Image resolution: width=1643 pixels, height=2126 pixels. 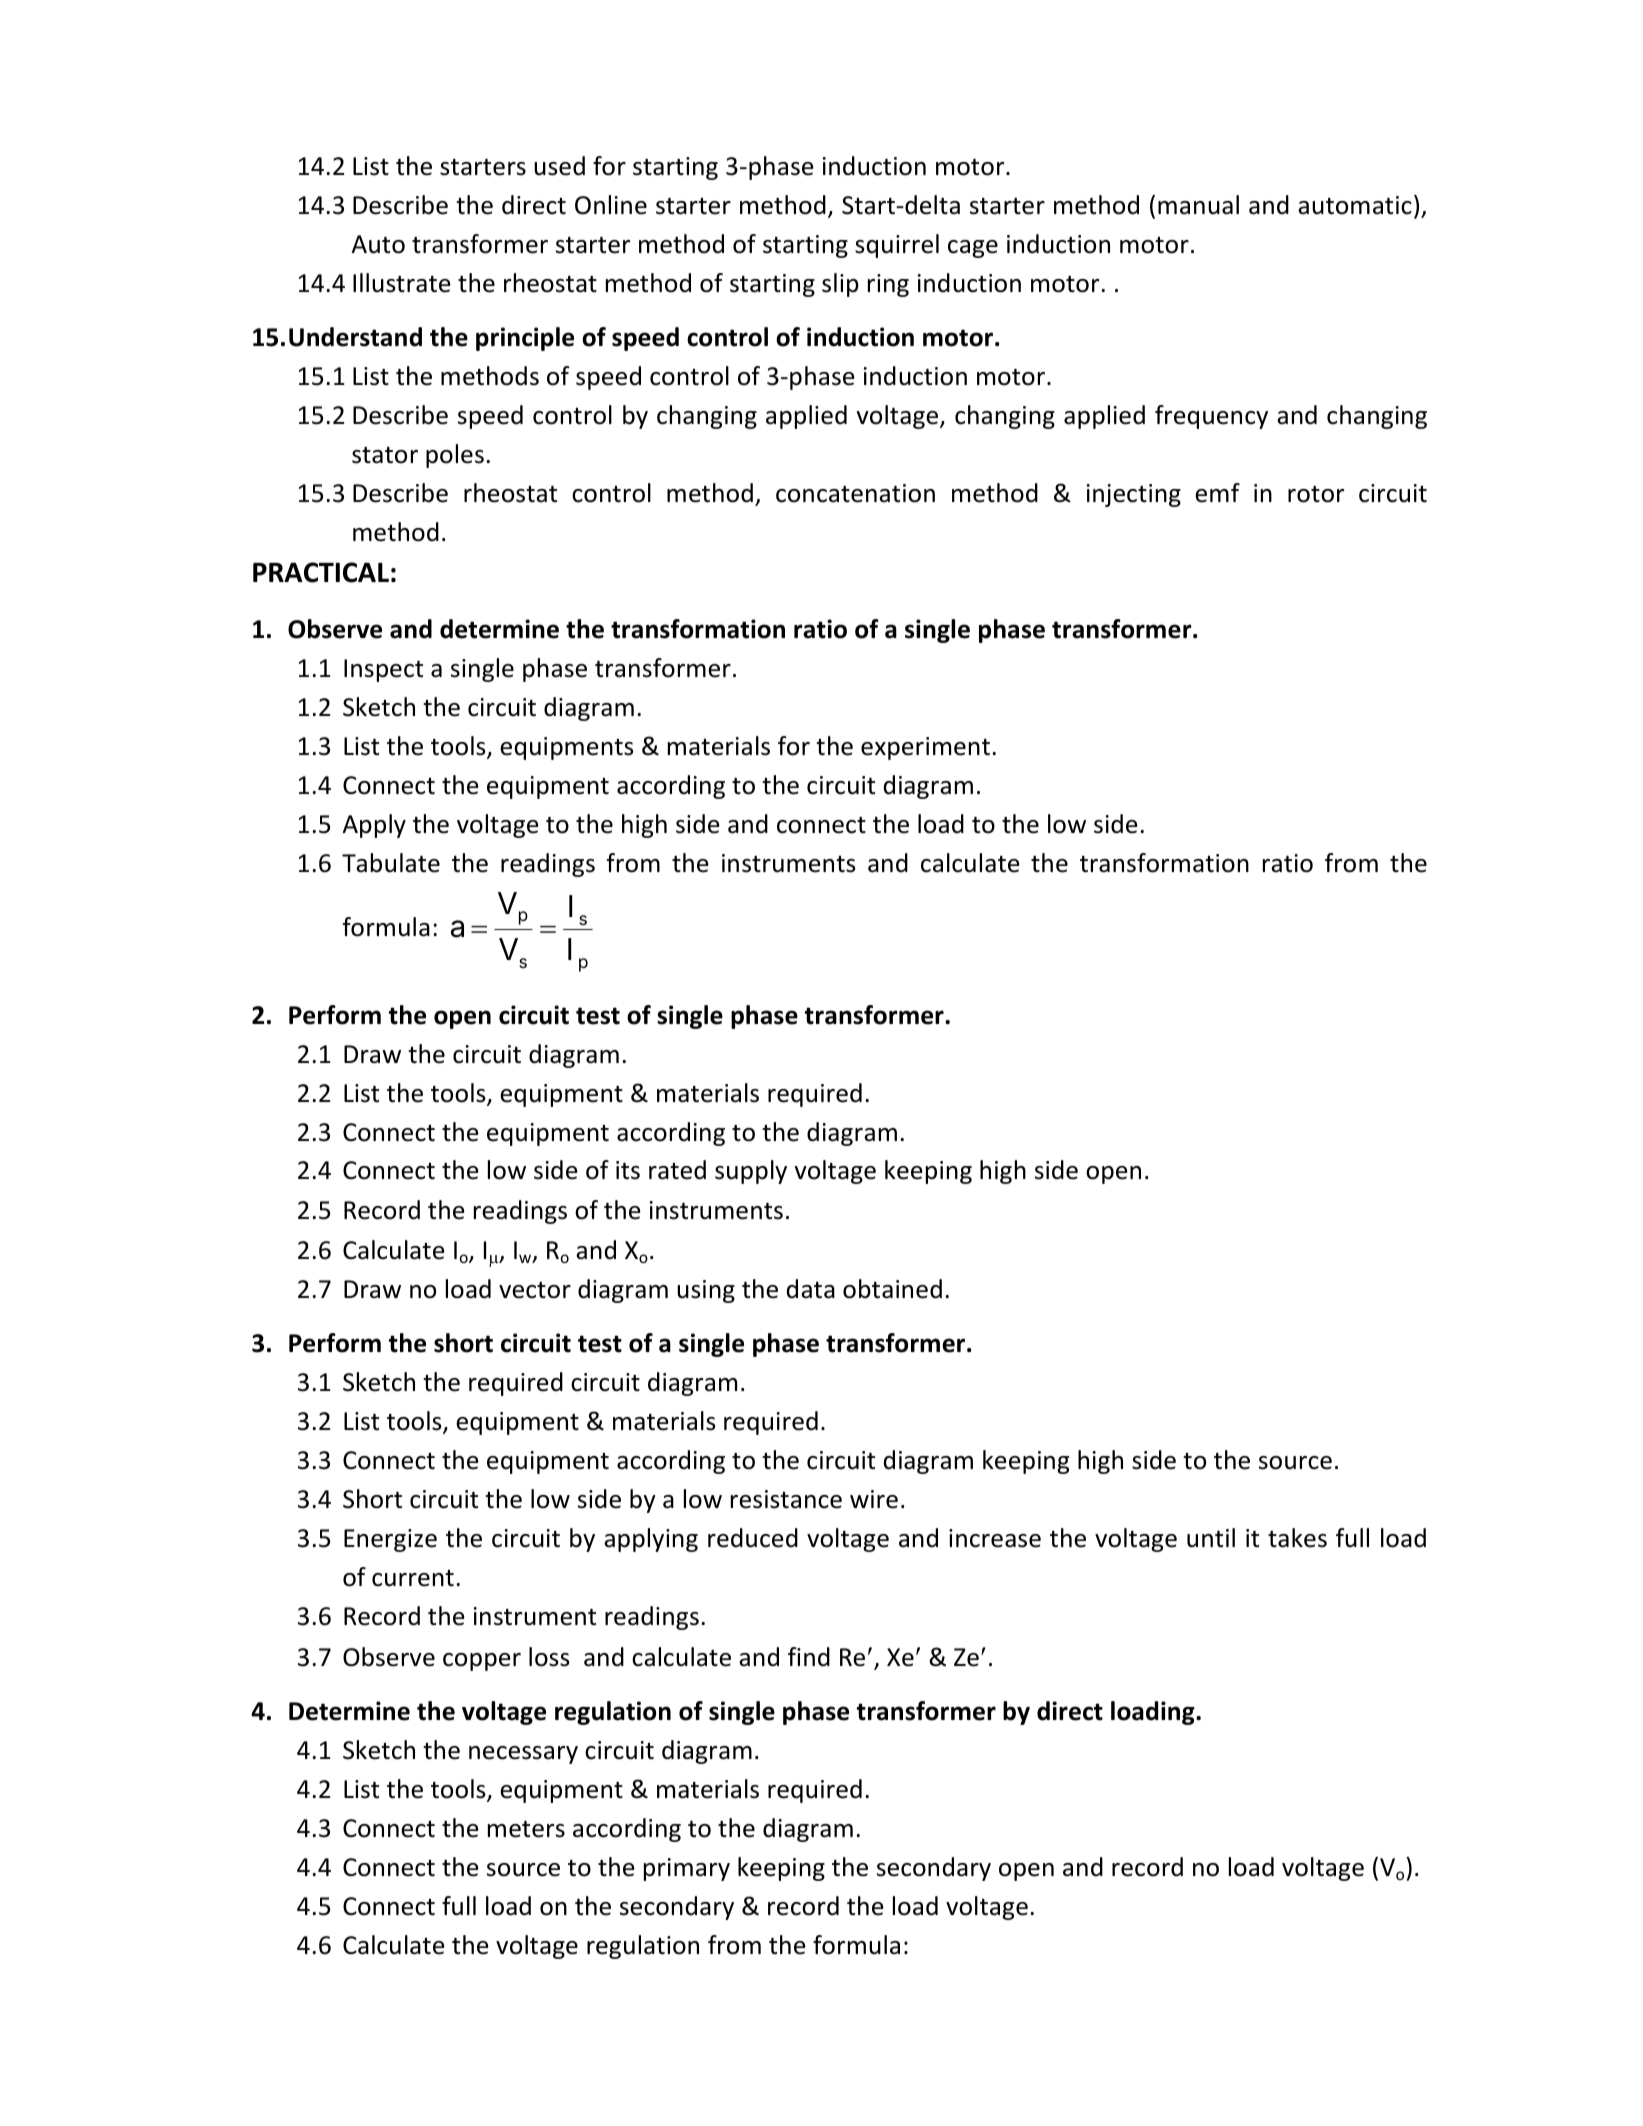 I want to click on resistance, so click(x=786, y=1499).
